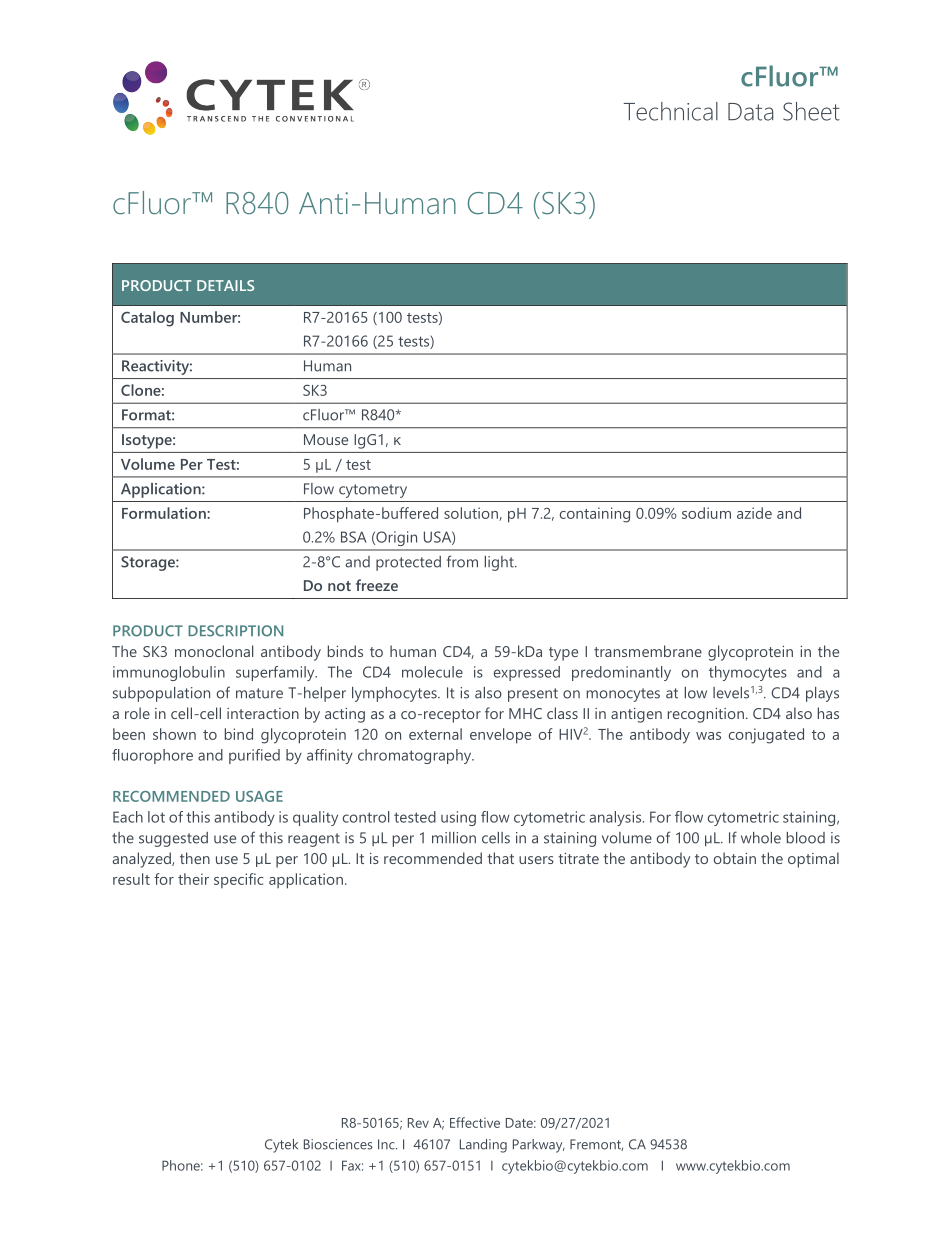 The height and width of the page is (1233, 952). What do you see at coordinates (748, 673) in the page?
I see `thymocytes` at bounding box center [748, 673].
